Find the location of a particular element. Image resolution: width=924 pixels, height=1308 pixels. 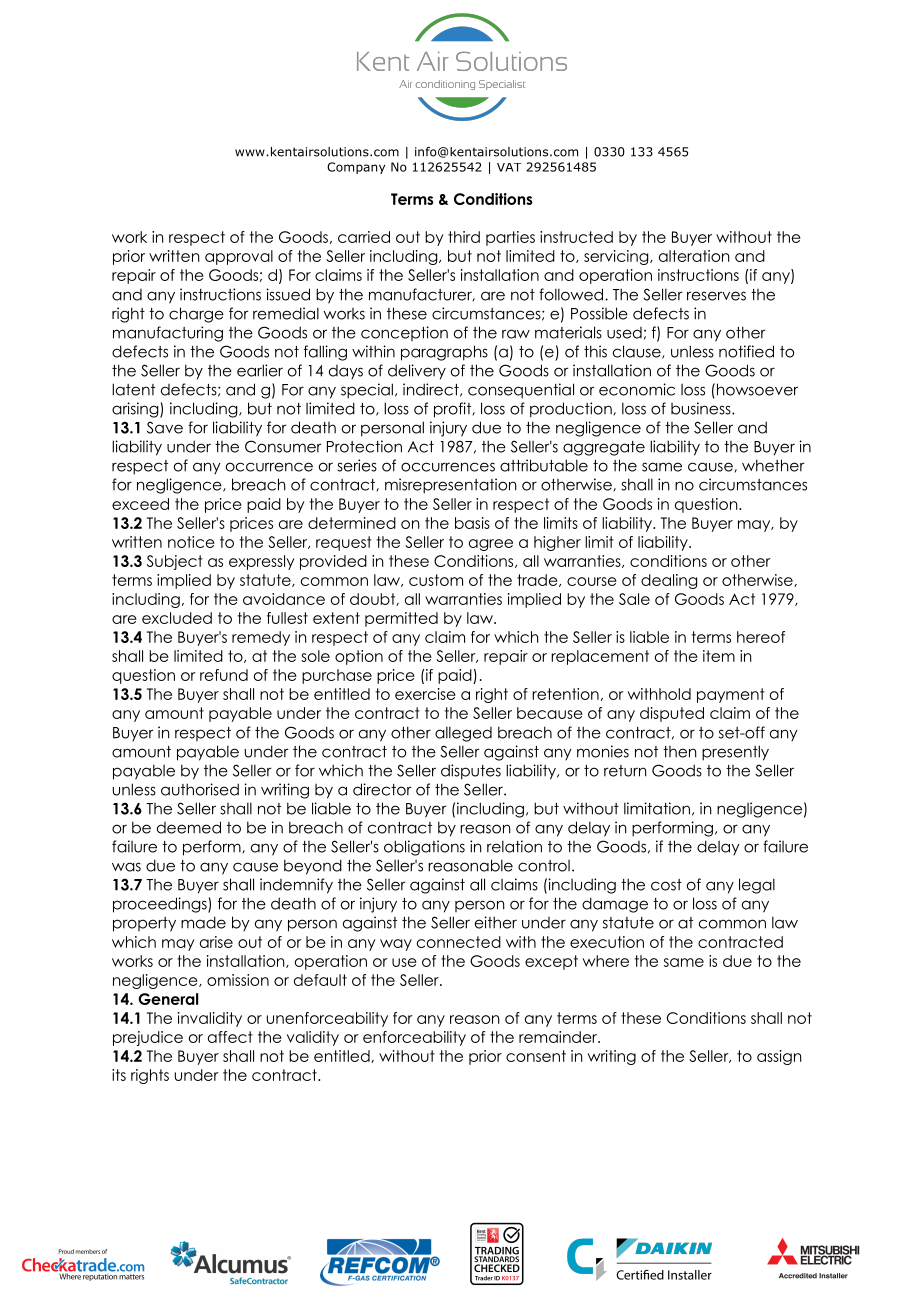

misrepresentation is located at coordinates (451, 486).
